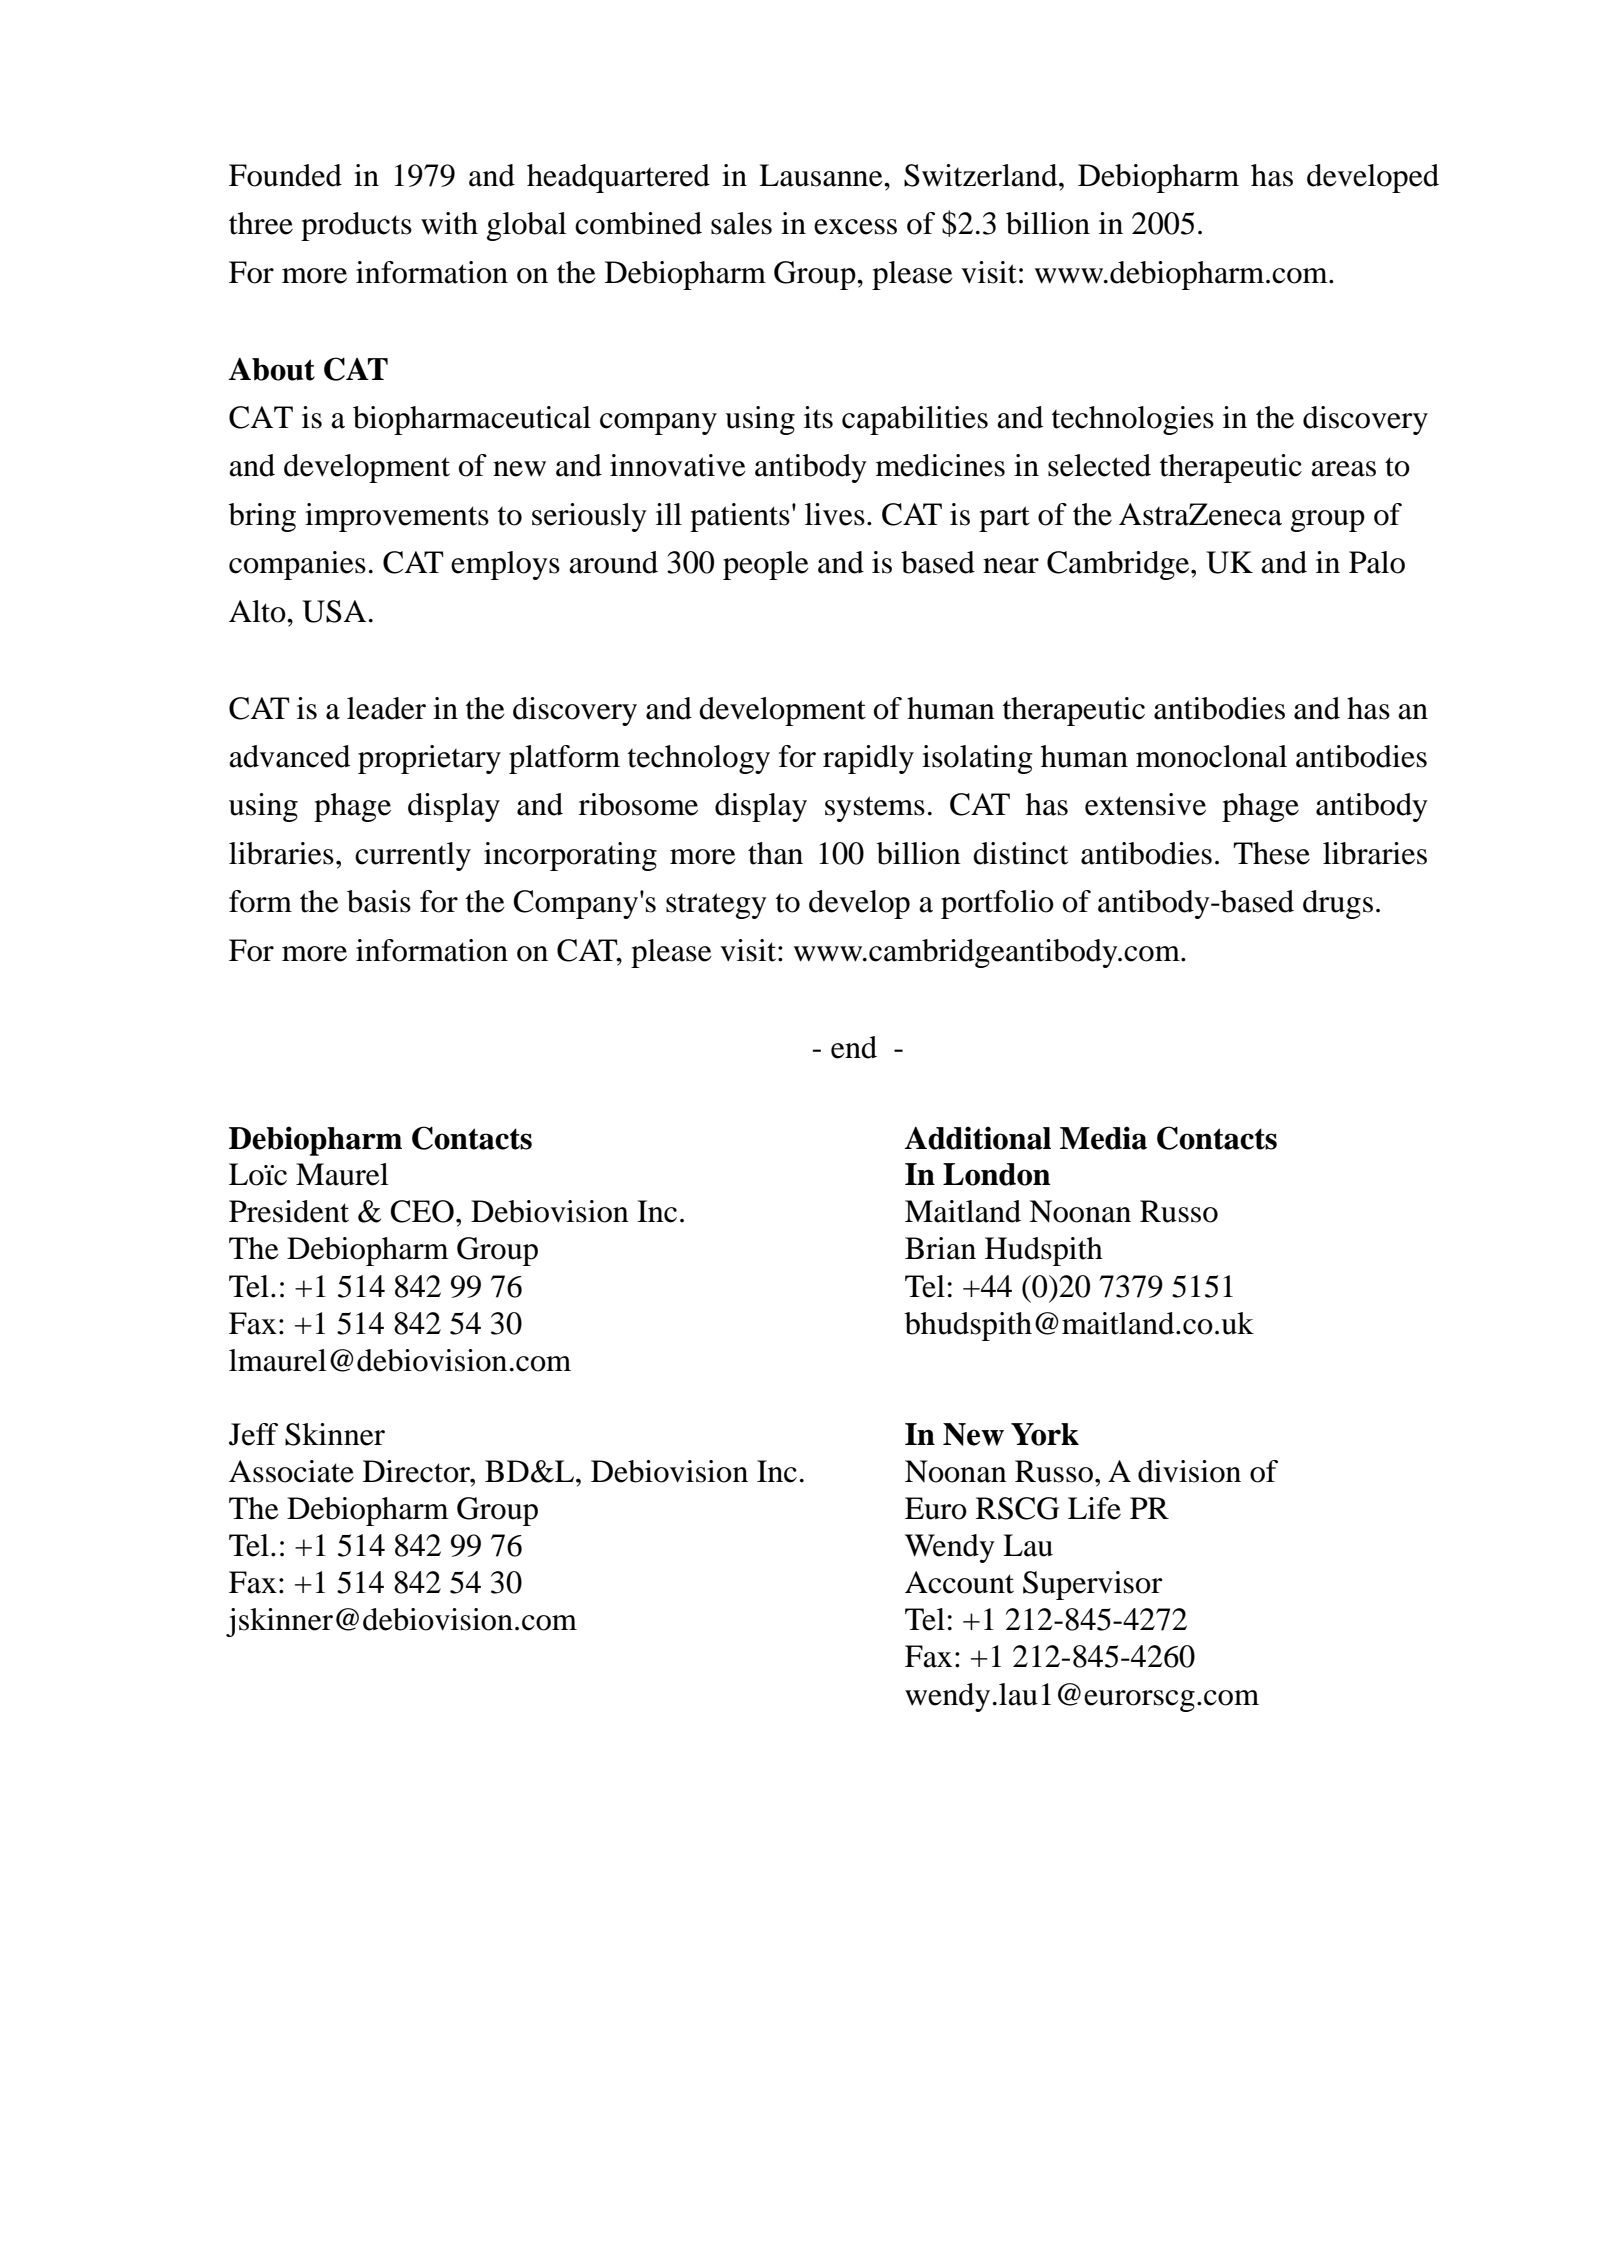  Describe the element at coordinates (775, 853) in the document. I see `than` at that location.
